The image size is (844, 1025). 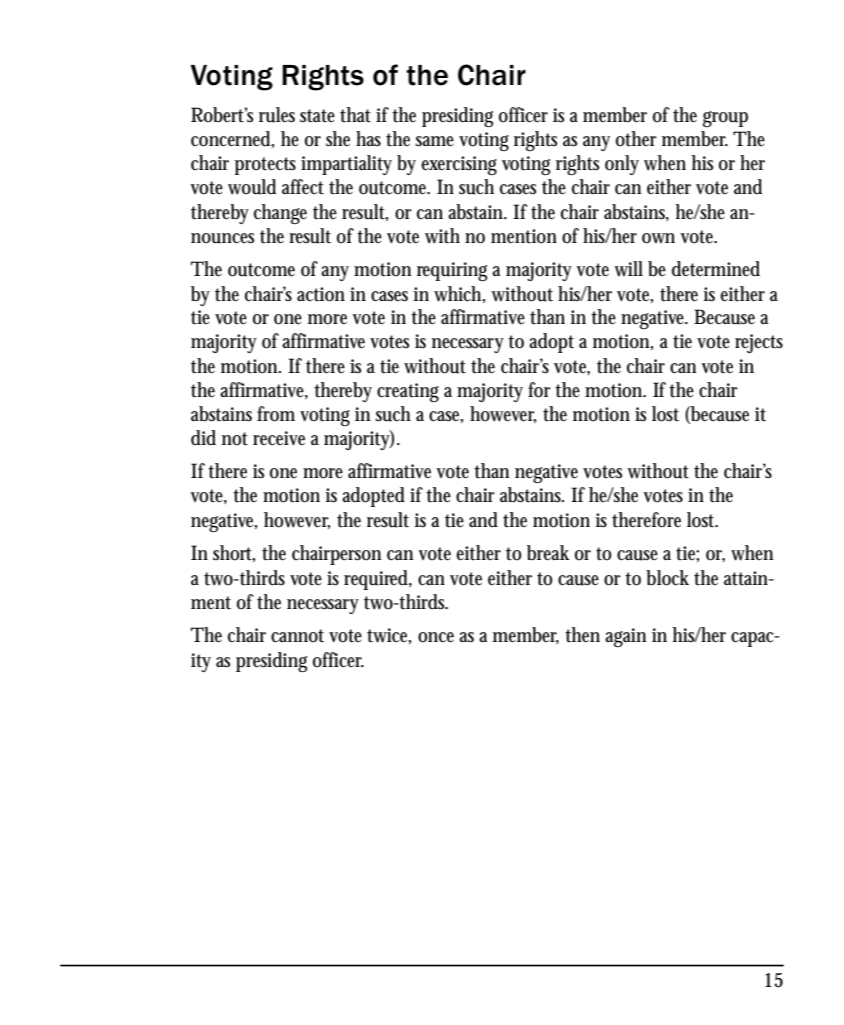 I want to click on receive, so click(x=279, y=438).
